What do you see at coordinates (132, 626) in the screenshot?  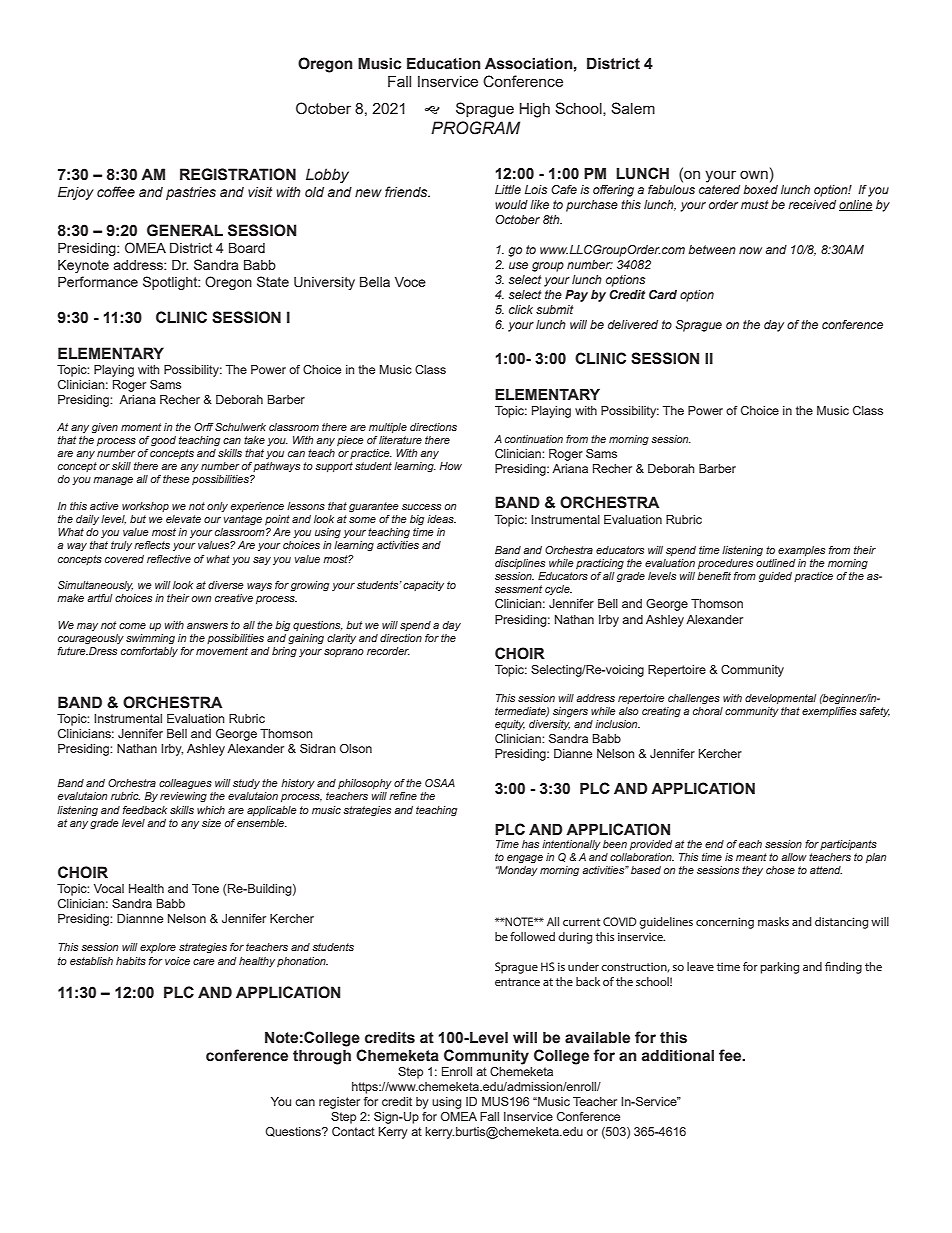 I see `come` at bounding box center [132, 626].
